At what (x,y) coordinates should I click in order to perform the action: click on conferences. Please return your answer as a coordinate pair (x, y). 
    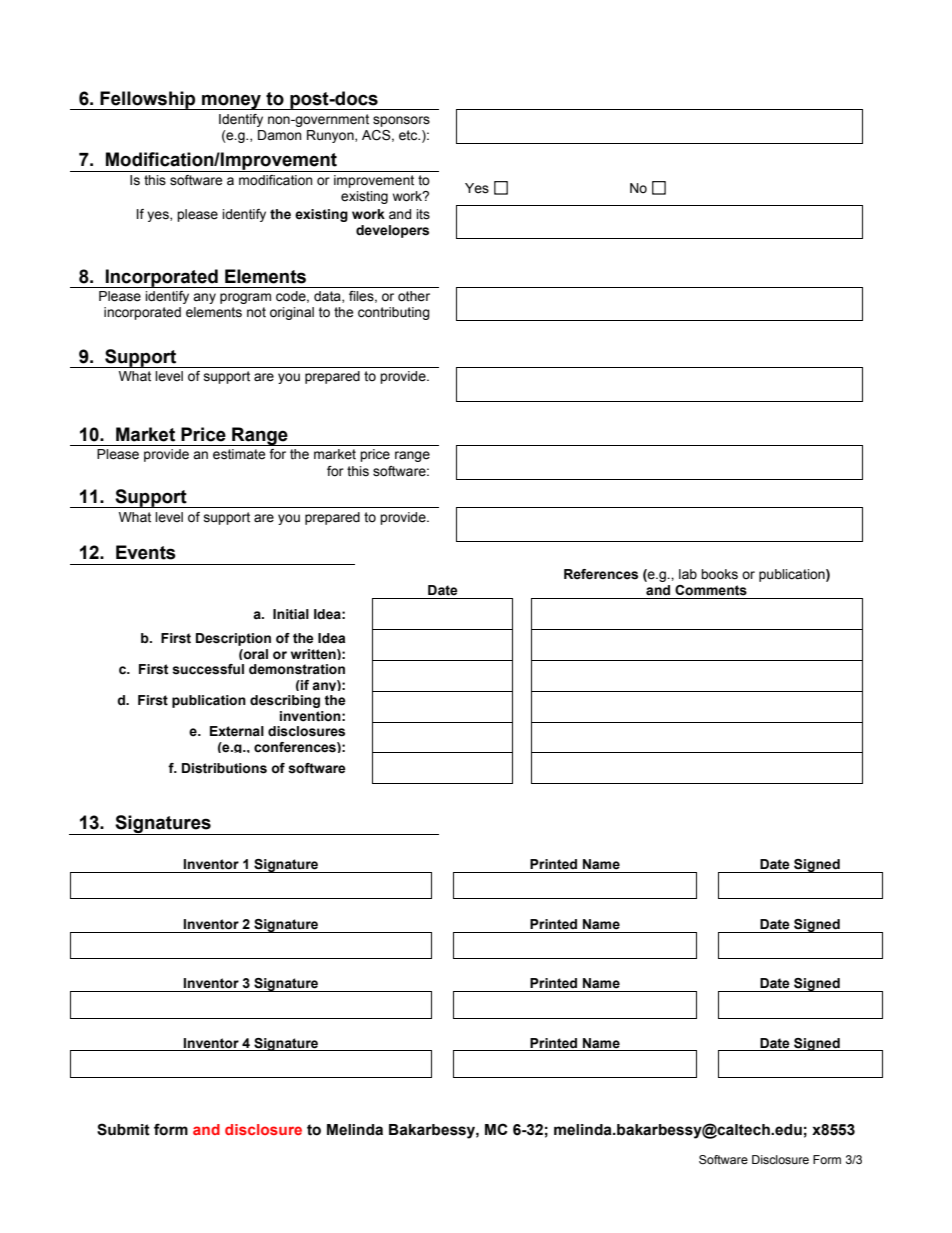
    Looking at the image, I should click on (296, 747).
